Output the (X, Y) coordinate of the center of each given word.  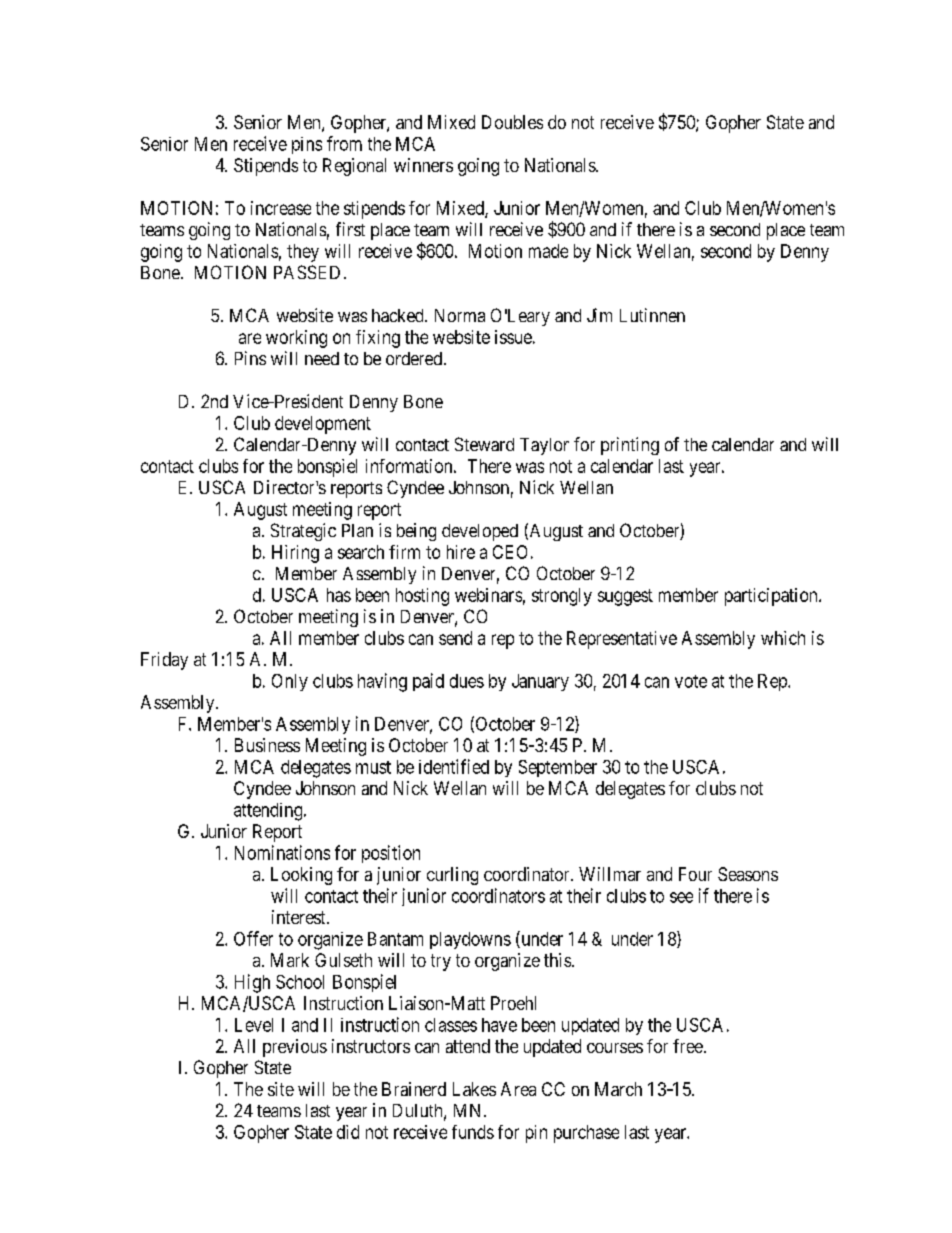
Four (695, 874)
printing (630, 446)
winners (423, 165)
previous (295, 1048)
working (296, 339)
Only (290, 682)
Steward (484, 444)
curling (452, 876)
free (688, 1046)
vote (691, 681)
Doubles (512, 122)
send (455, 638)
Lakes (474, 1089)
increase (281, 208)
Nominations (282, 852)
